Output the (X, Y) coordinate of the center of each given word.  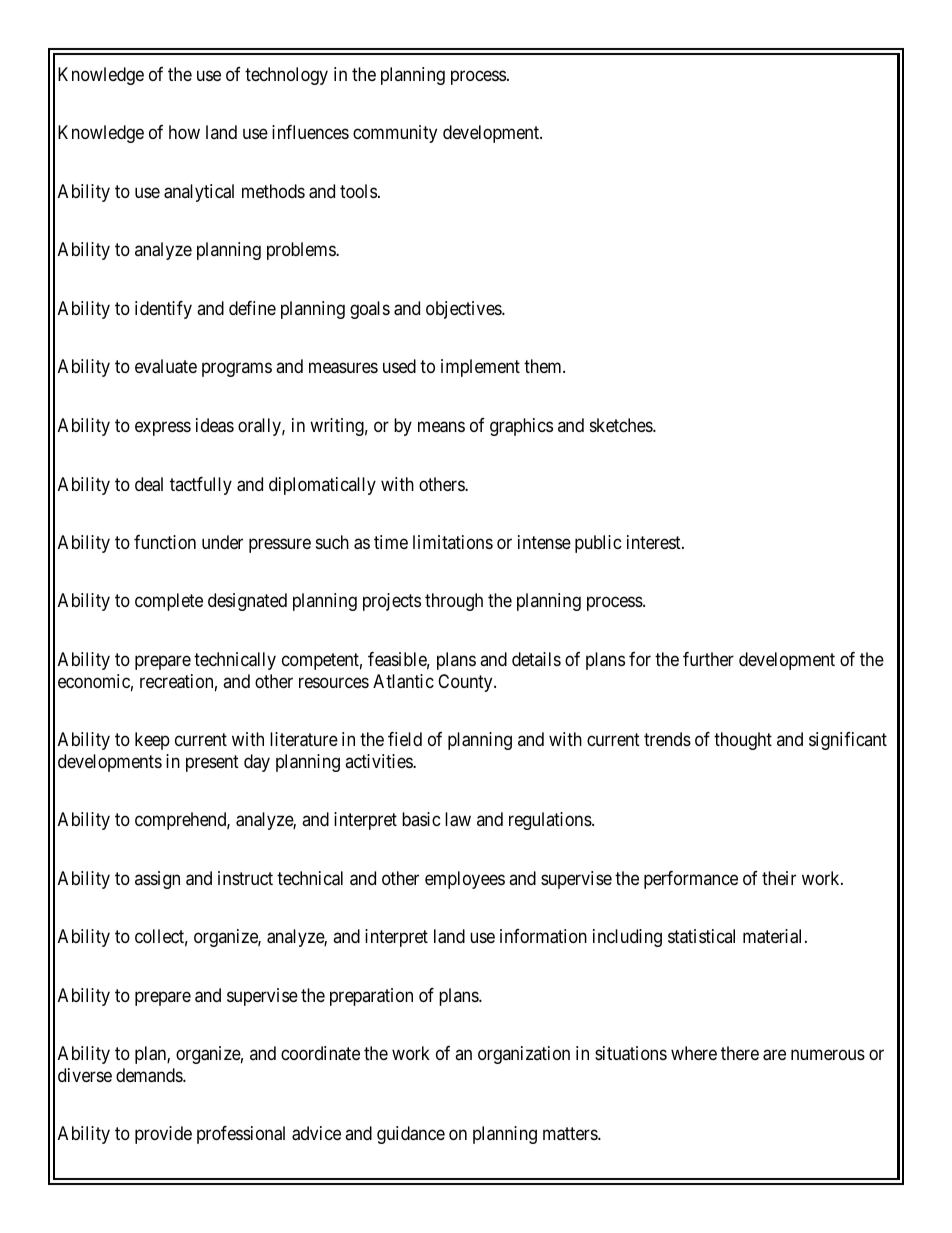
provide (163, 1135)
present (212, 763)
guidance (411, 1135)
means (441, 427)
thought (743, 741)
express (163, 428)
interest (655, 542)
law (458, 819)
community (395, 134)
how (184, 132)
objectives (464, 310)
